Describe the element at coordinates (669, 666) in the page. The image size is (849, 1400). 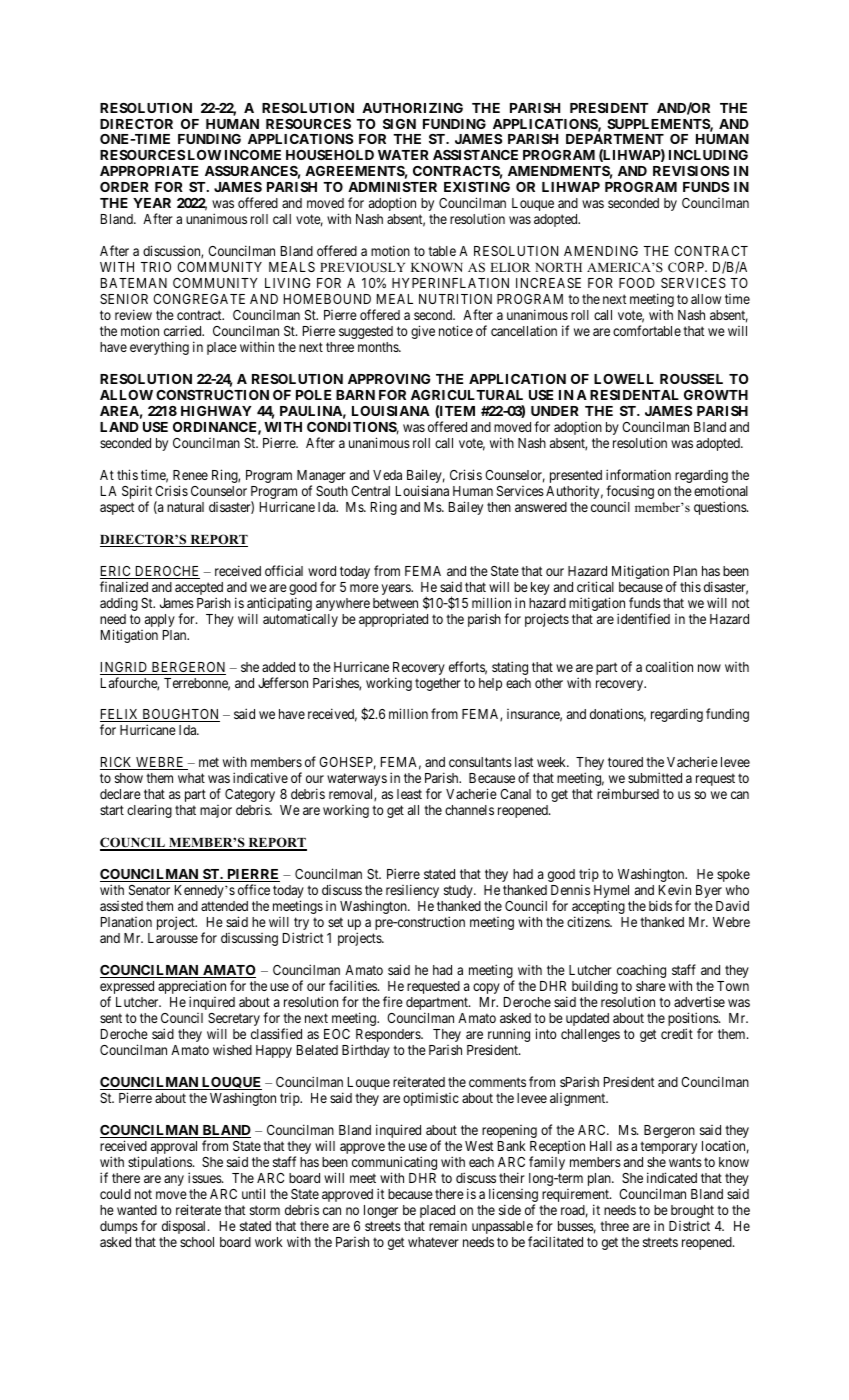
I see `coalition` at that location.
